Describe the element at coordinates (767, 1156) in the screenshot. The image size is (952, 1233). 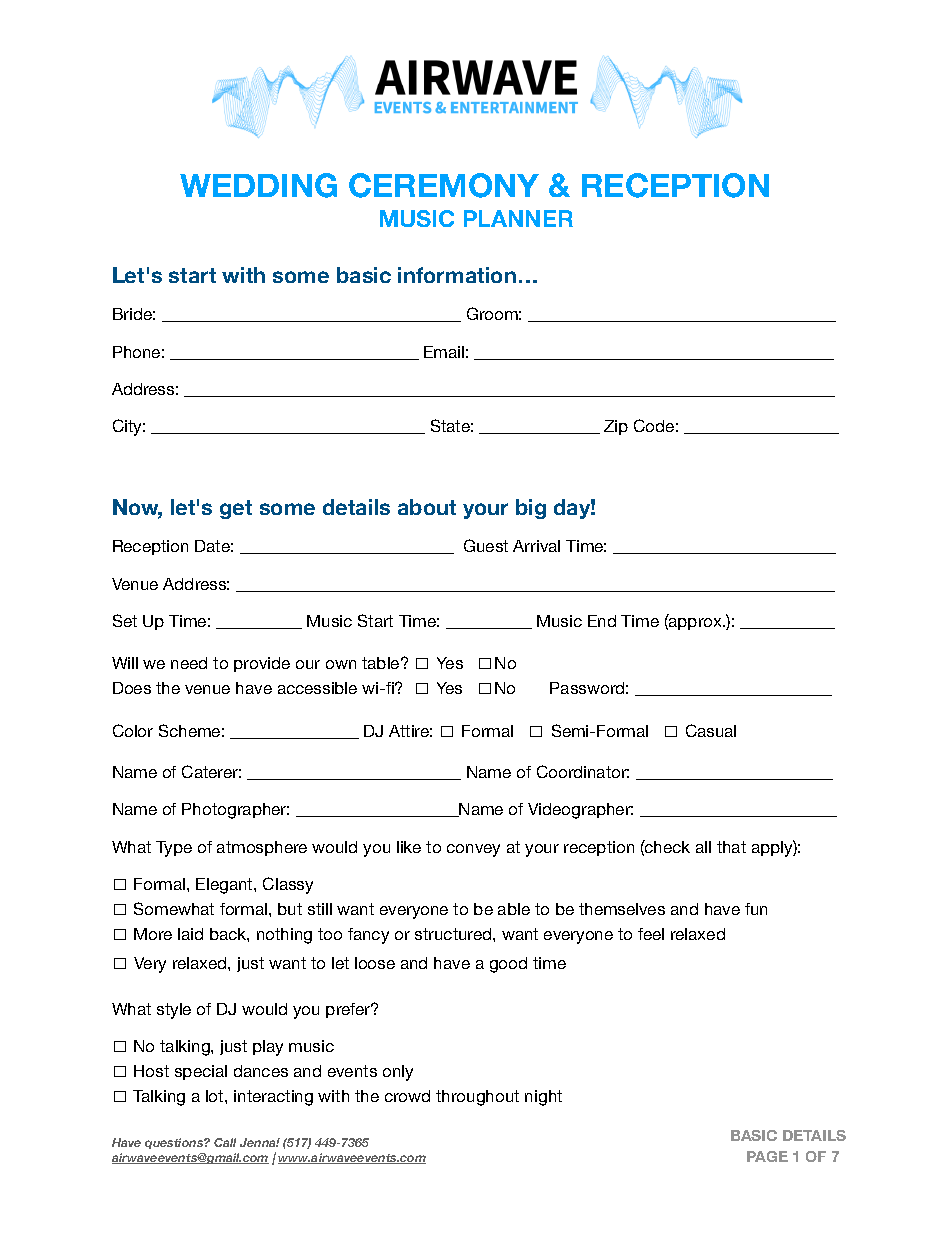
I see `PAGE` at that location.
